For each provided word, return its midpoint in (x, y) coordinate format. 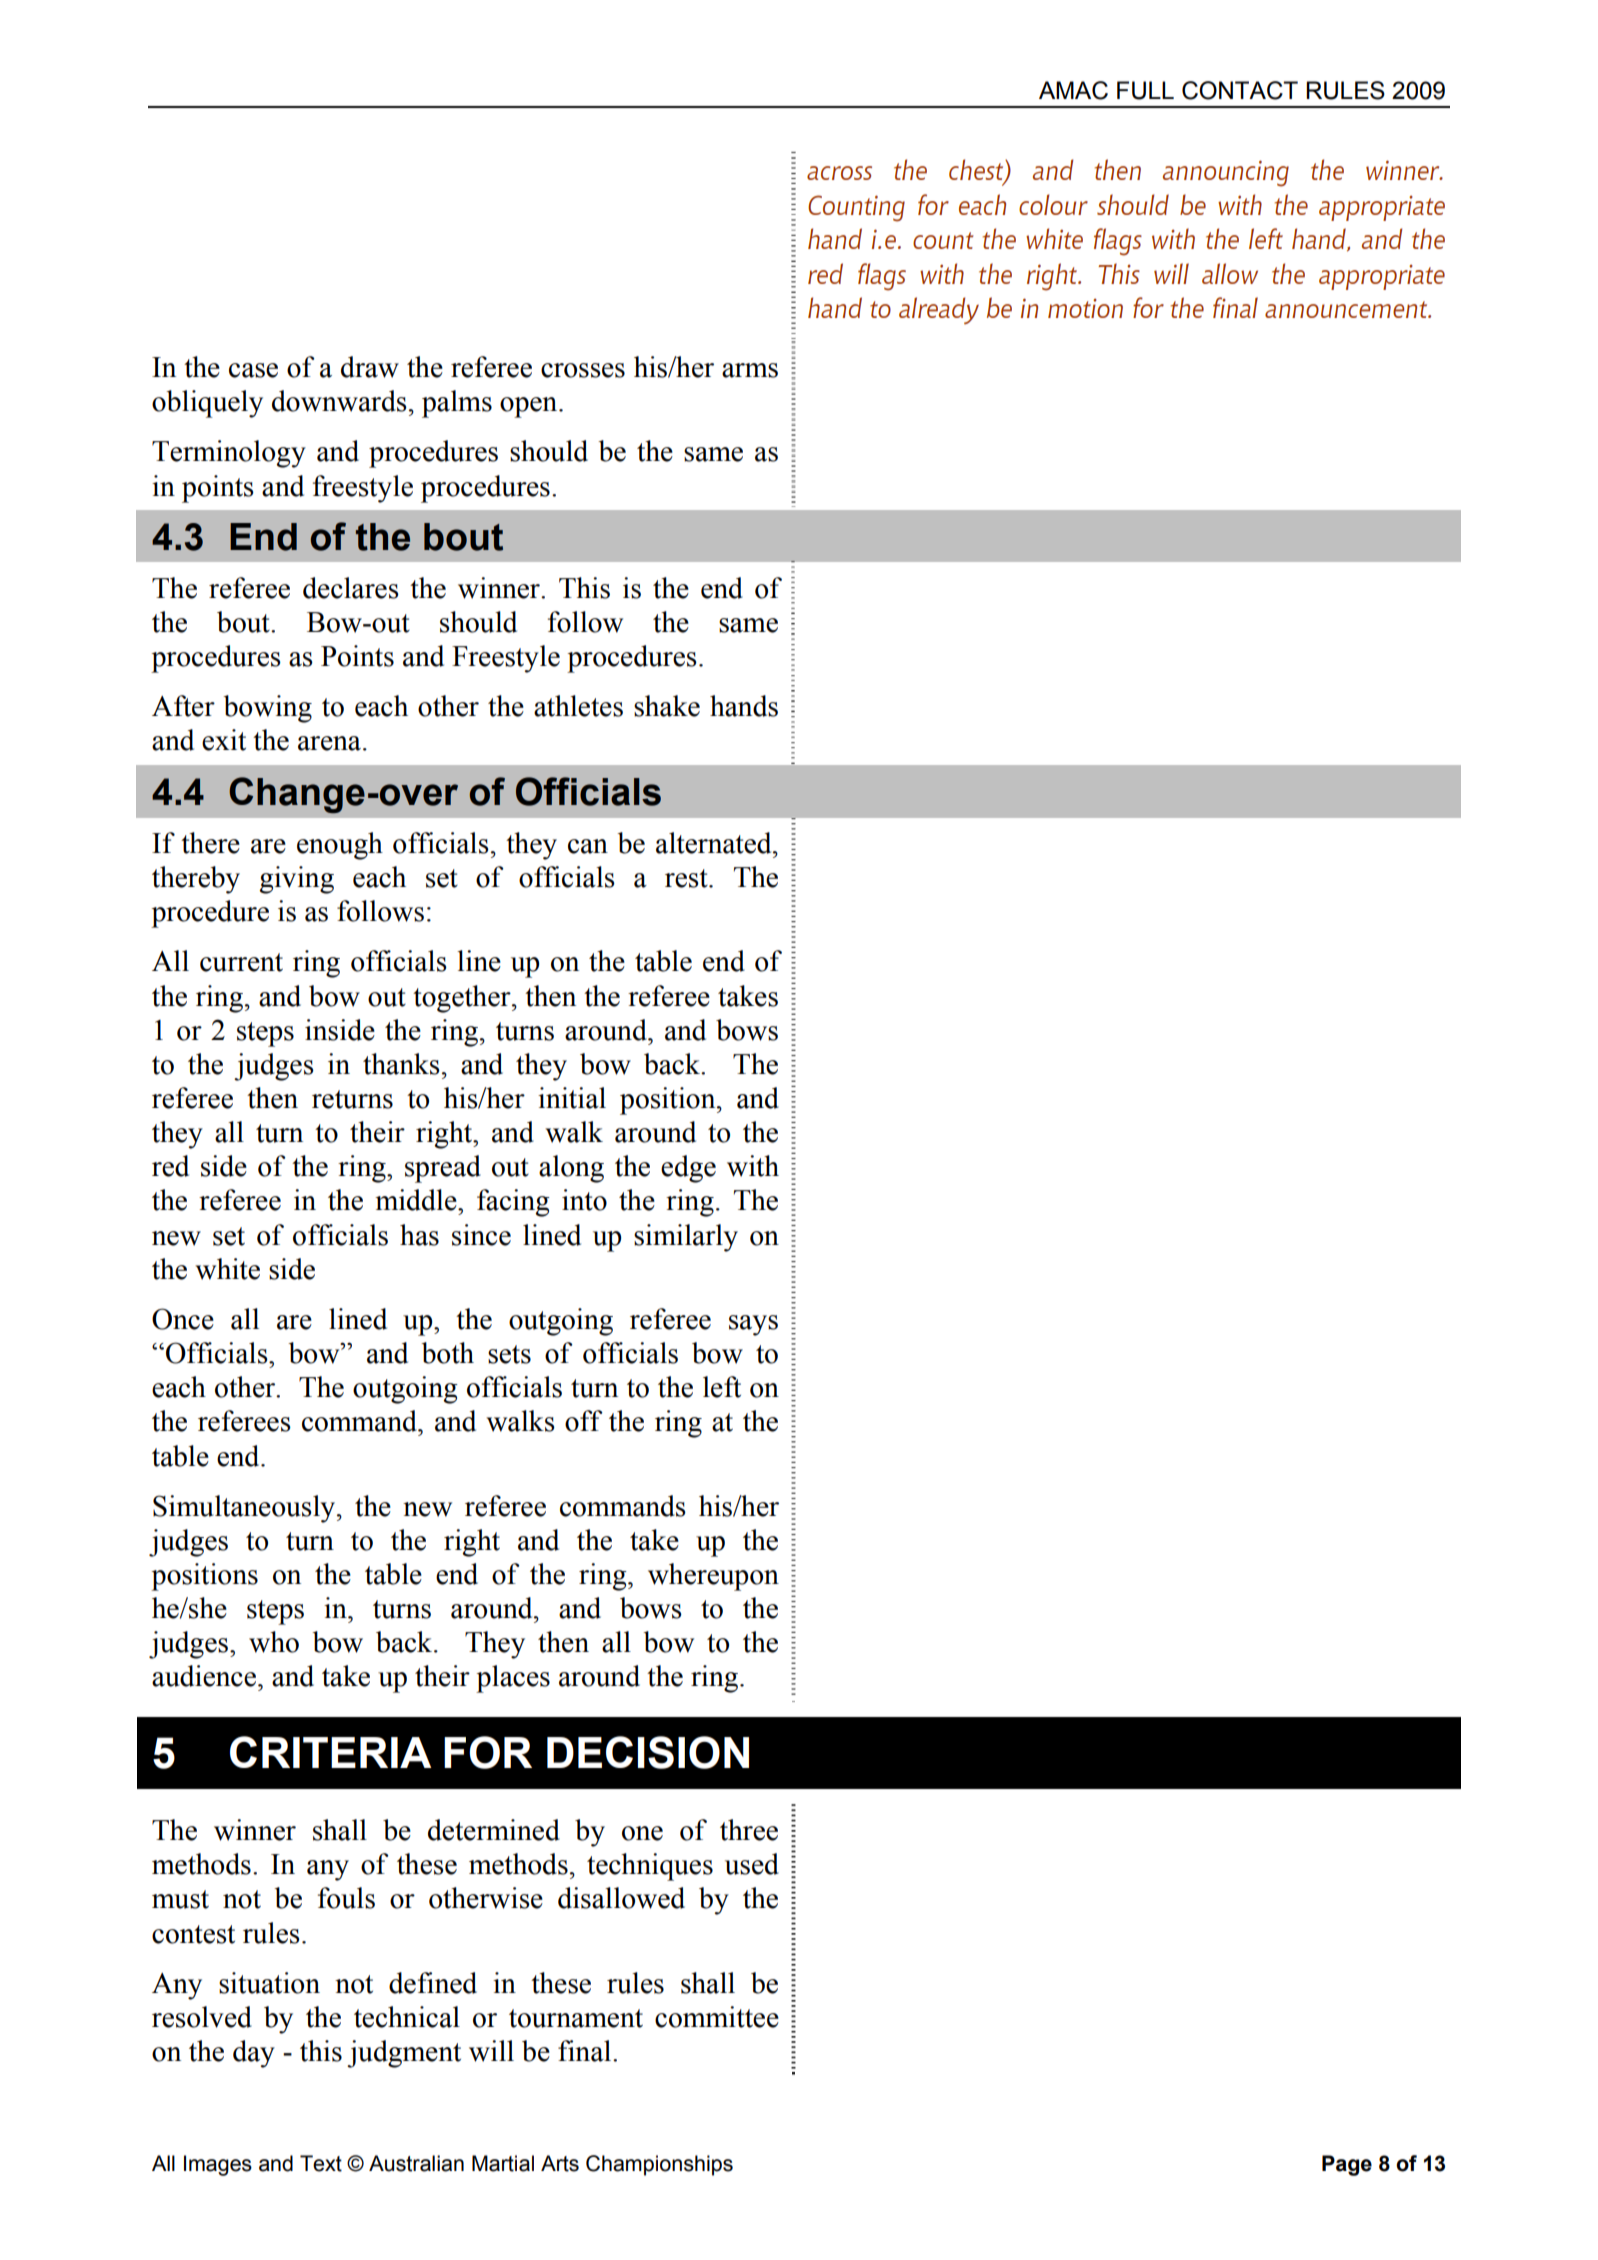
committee (717, 2017)
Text (321, 2163)
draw (370, 367)
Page (1347, 2165)
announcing (1226, 173)
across (839, 173)
